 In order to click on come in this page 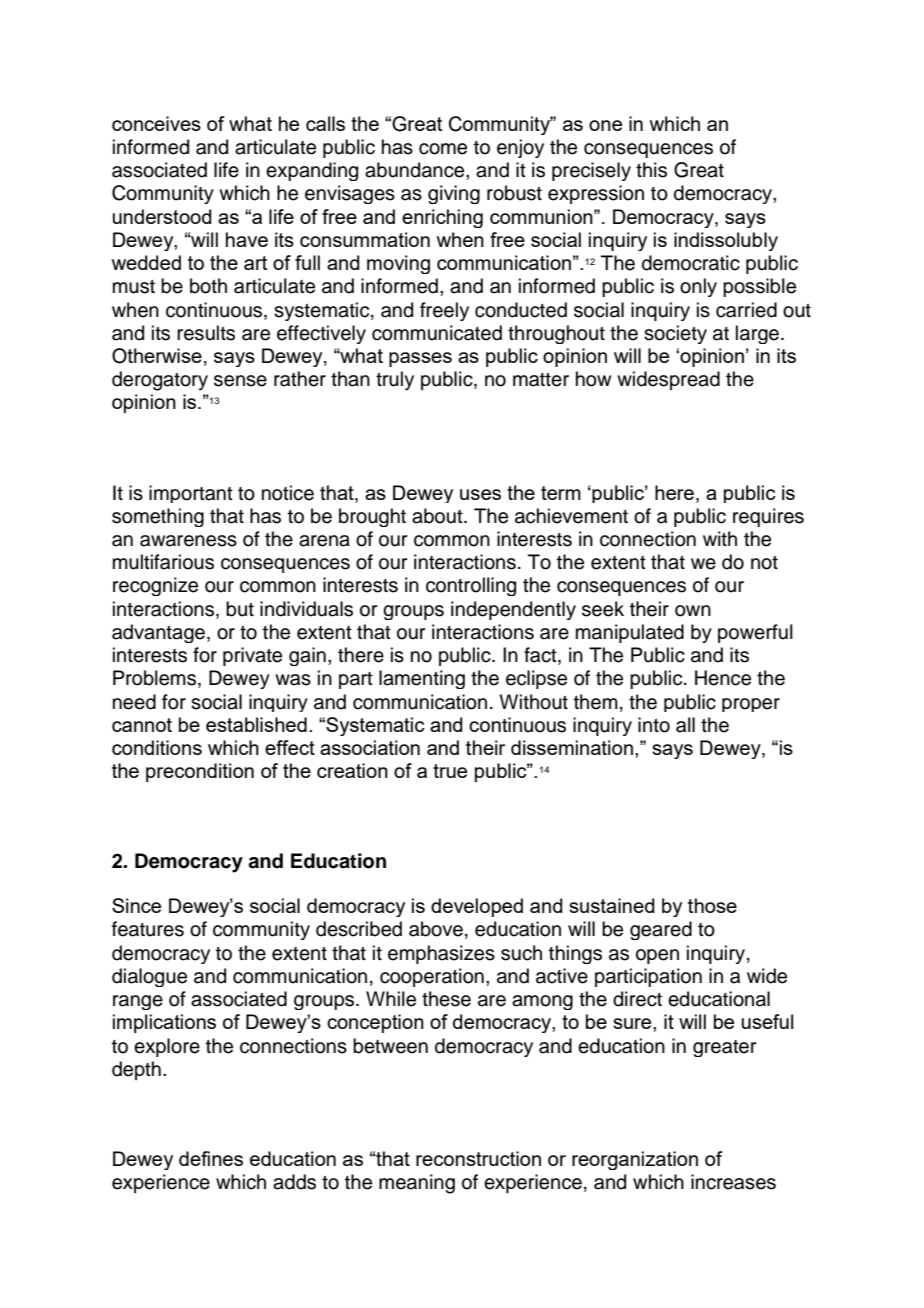, I will do `click(443, 149)`.
